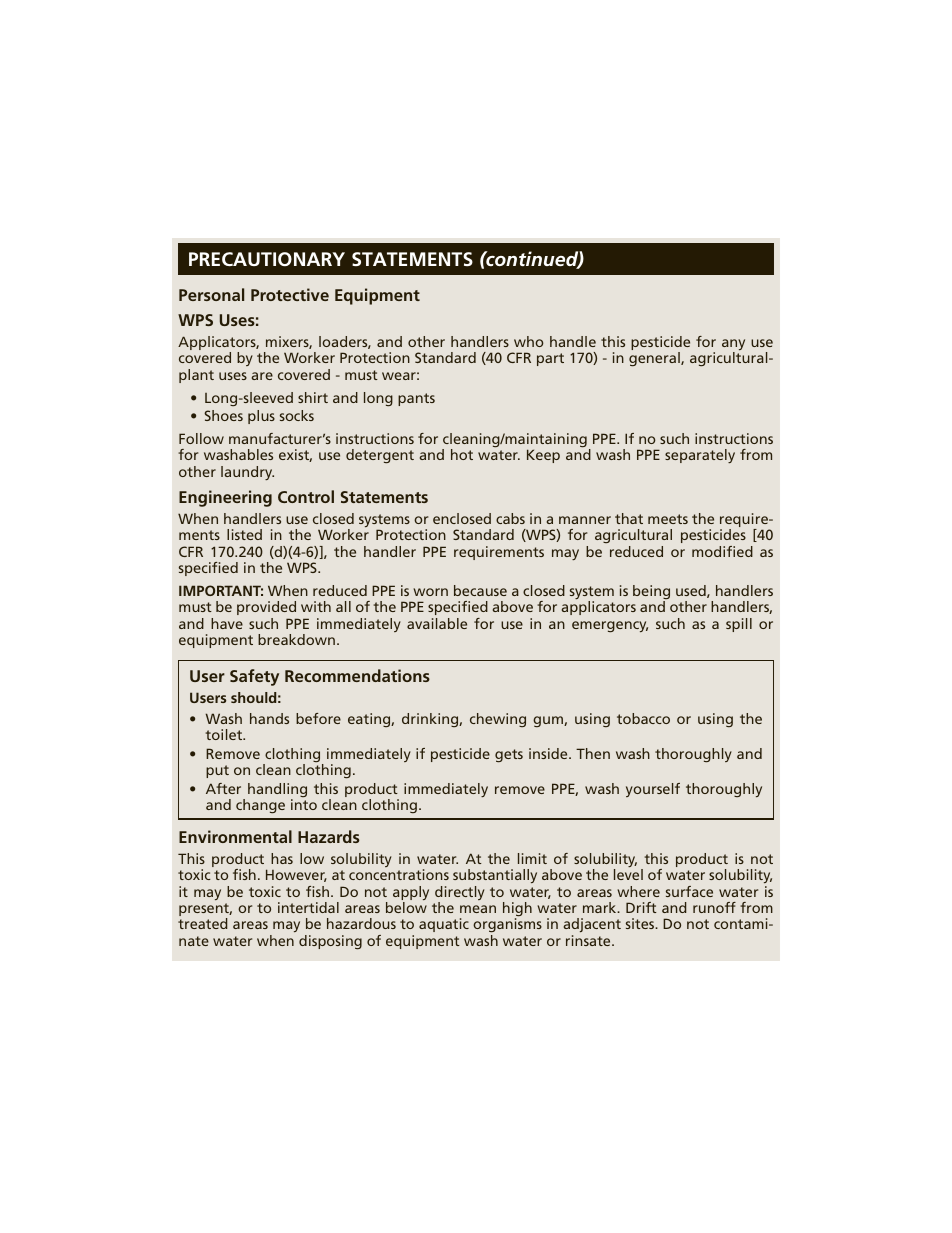  I want to click on chewing, so click(498, 720).
